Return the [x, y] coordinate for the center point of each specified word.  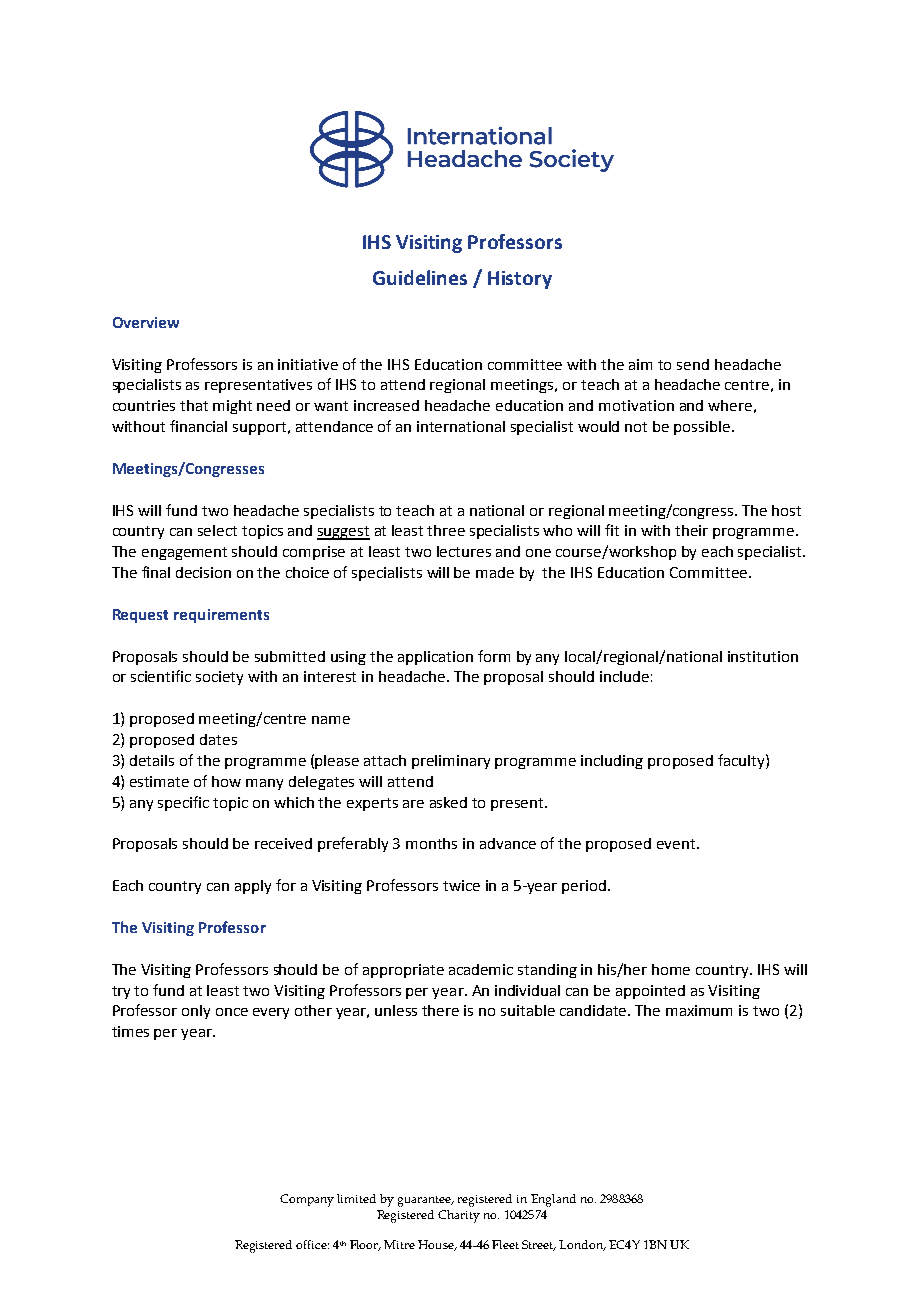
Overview [146, 322]
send [693, 364]
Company [307, 1200]
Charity [459, 1216]
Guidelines [420, 277]
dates [218, 739]
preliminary [451, 762]
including [612, 762]
